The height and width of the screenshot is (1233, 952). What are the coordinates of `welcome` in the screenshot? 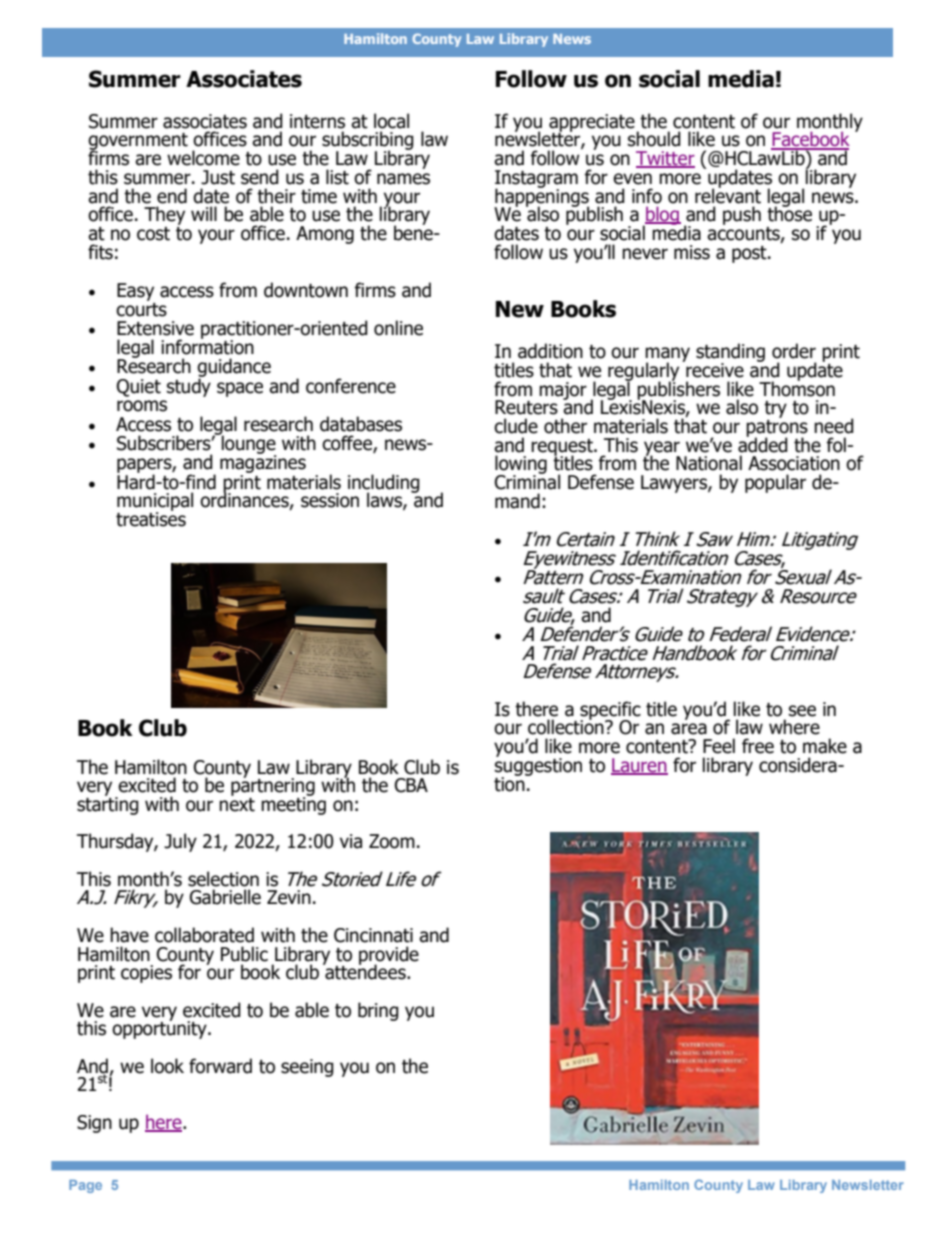 It's located at (203, 158).
